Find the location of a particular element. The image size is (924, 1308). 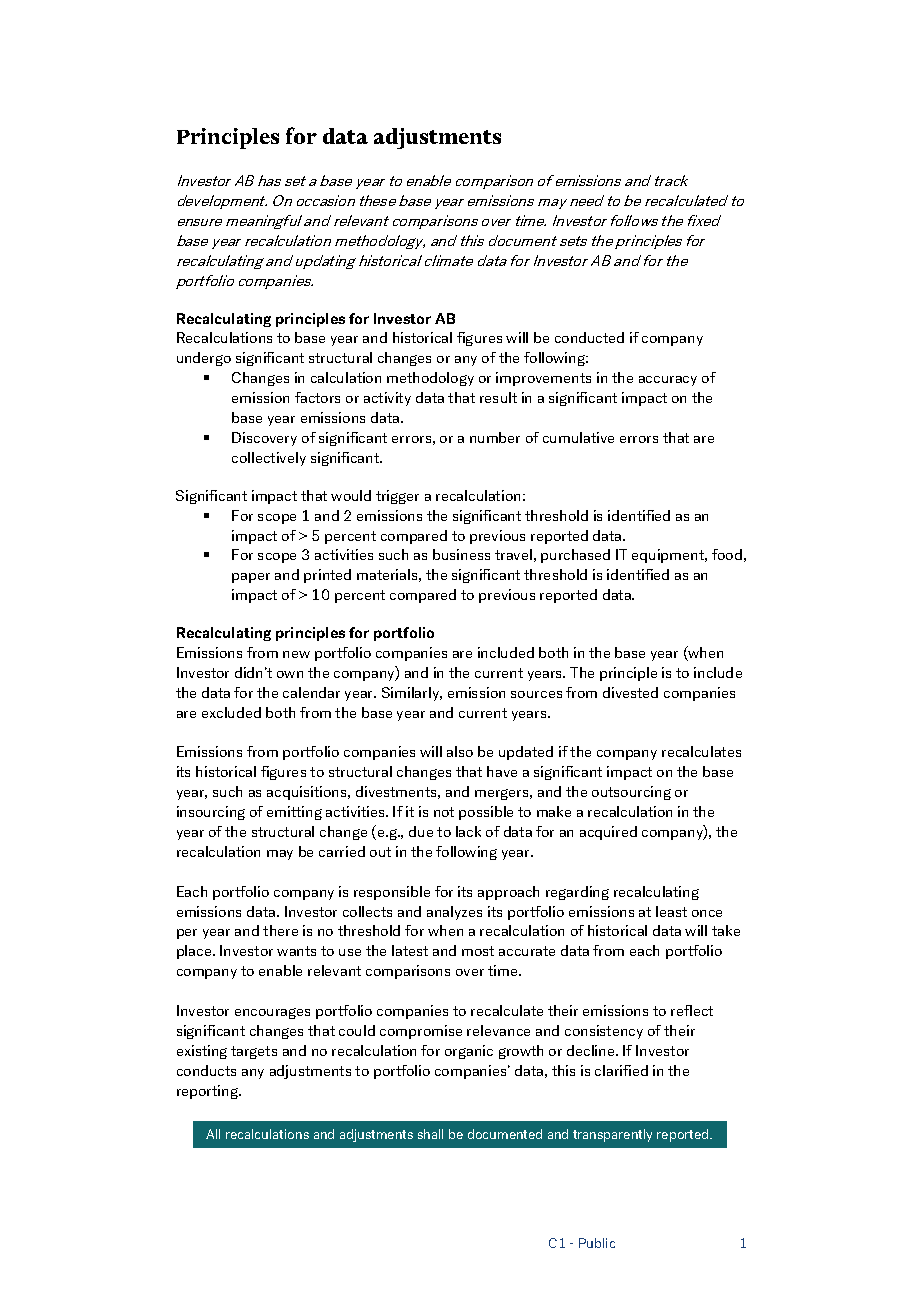

reporting is located at coordinates (208, 1092).
